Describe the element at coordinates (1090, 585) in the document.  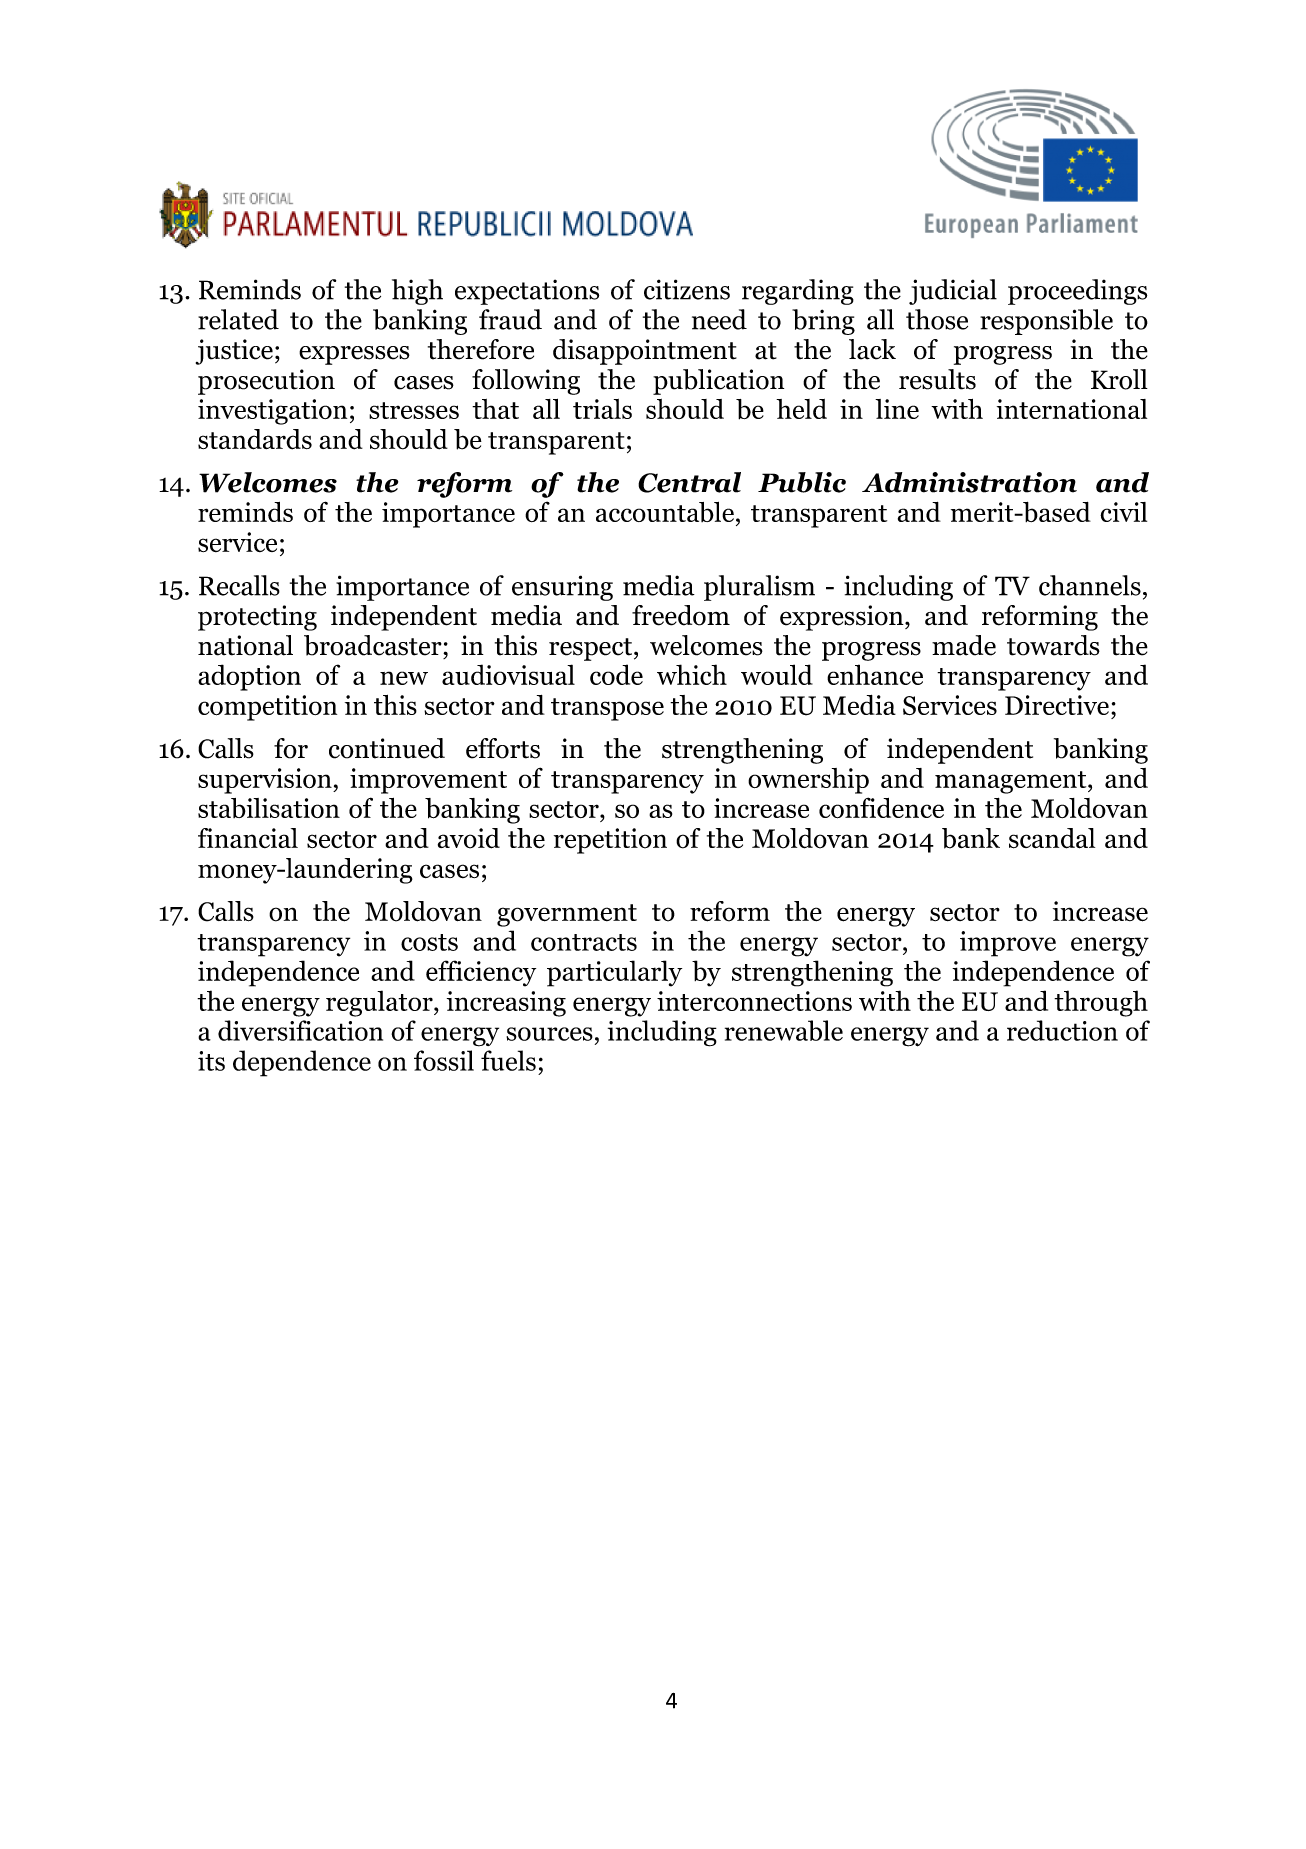
I see `channels` at that location.
